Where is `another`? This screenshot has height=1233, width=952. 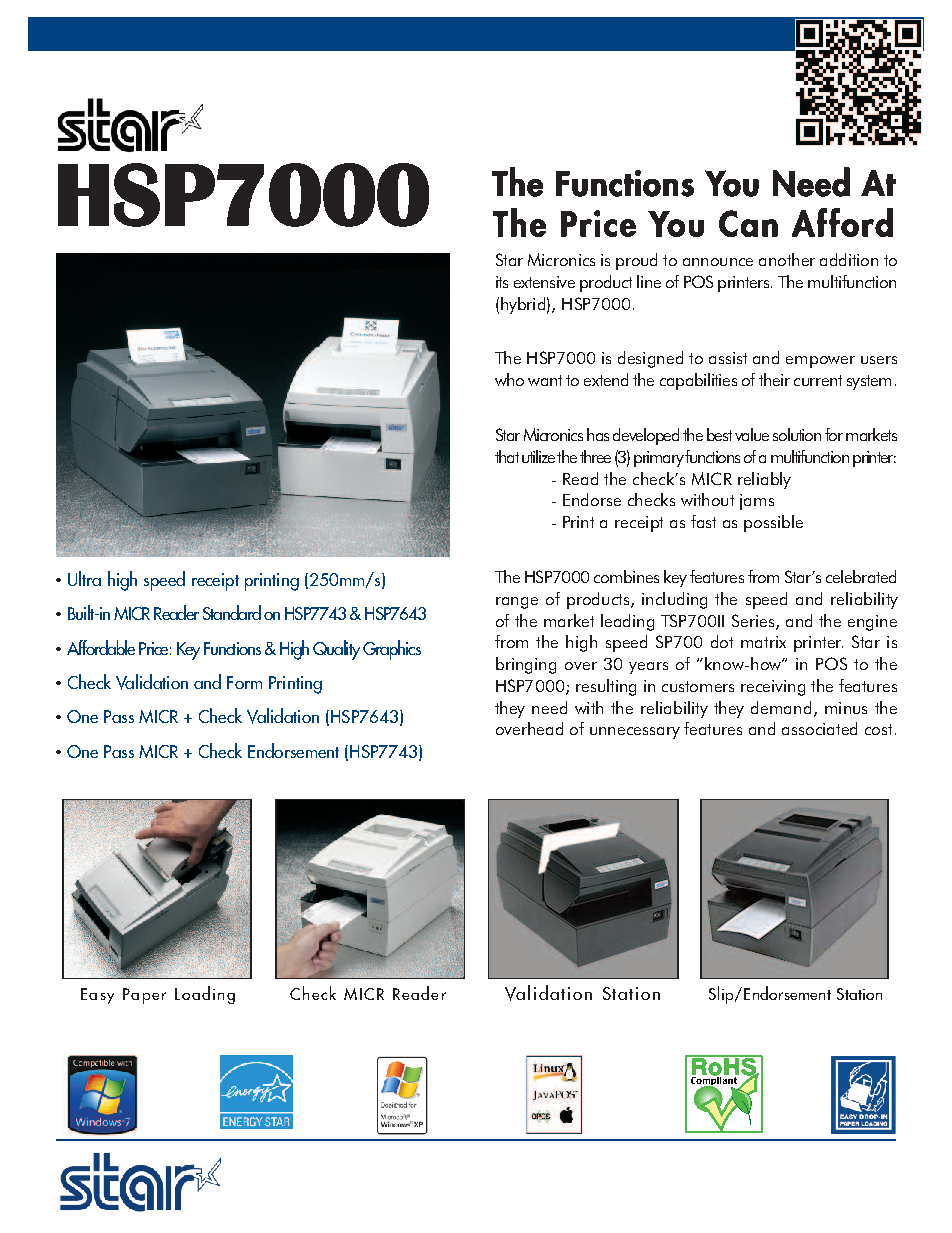
another is located at coordinates (787, 259).
